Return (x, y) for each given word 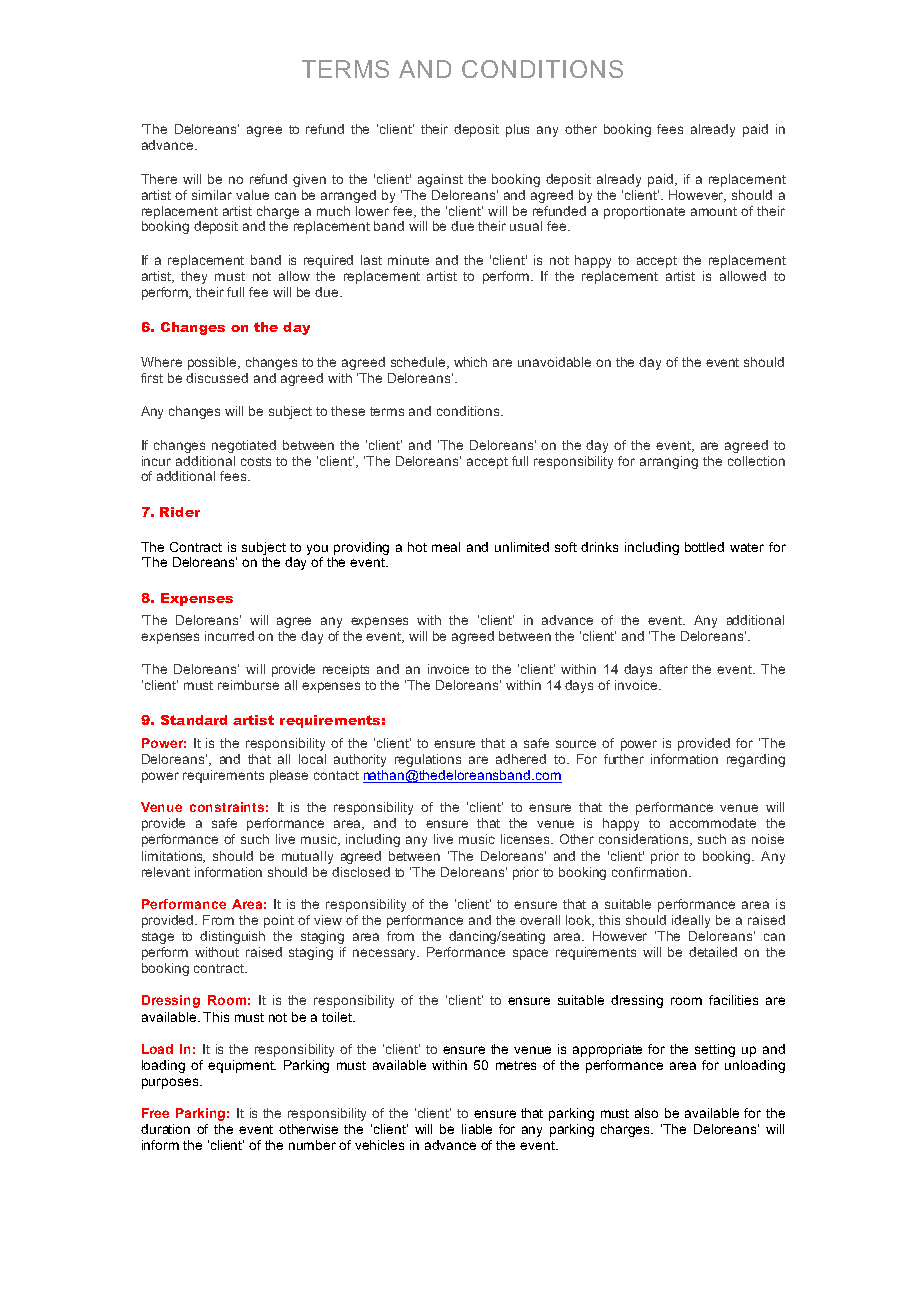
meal (446, 547)
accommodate (713, 823)
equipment (242, 1066)
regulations (428, 760)
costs (256, 461)
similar (212, 195)
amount (714, 211)
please (289, 776)
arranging (669, 462)
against (440, 180)
